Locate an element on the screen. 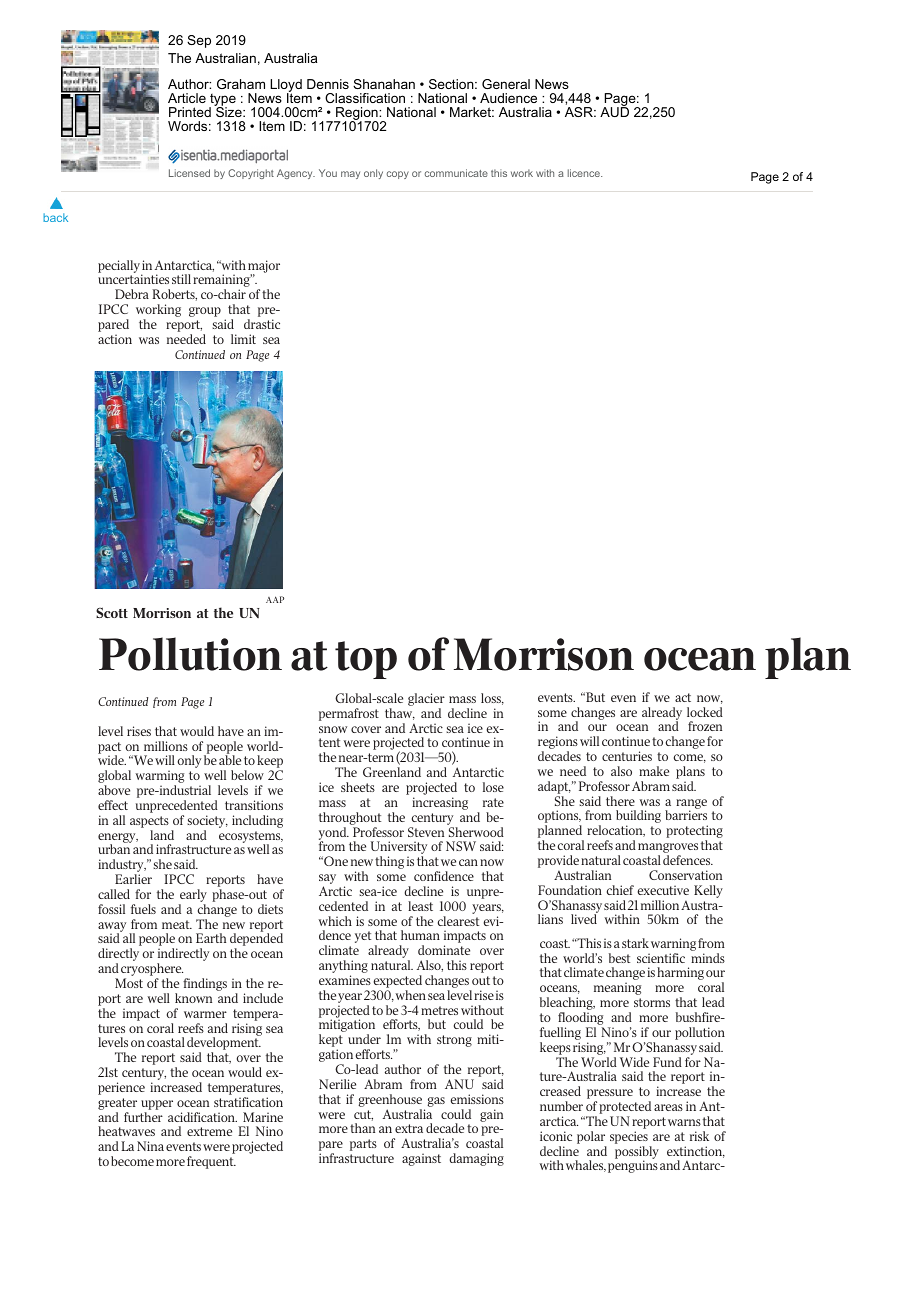 Image resolution: width=917 pixels, height=1316 pixels. Scott is located at coordinates (112, 612).
